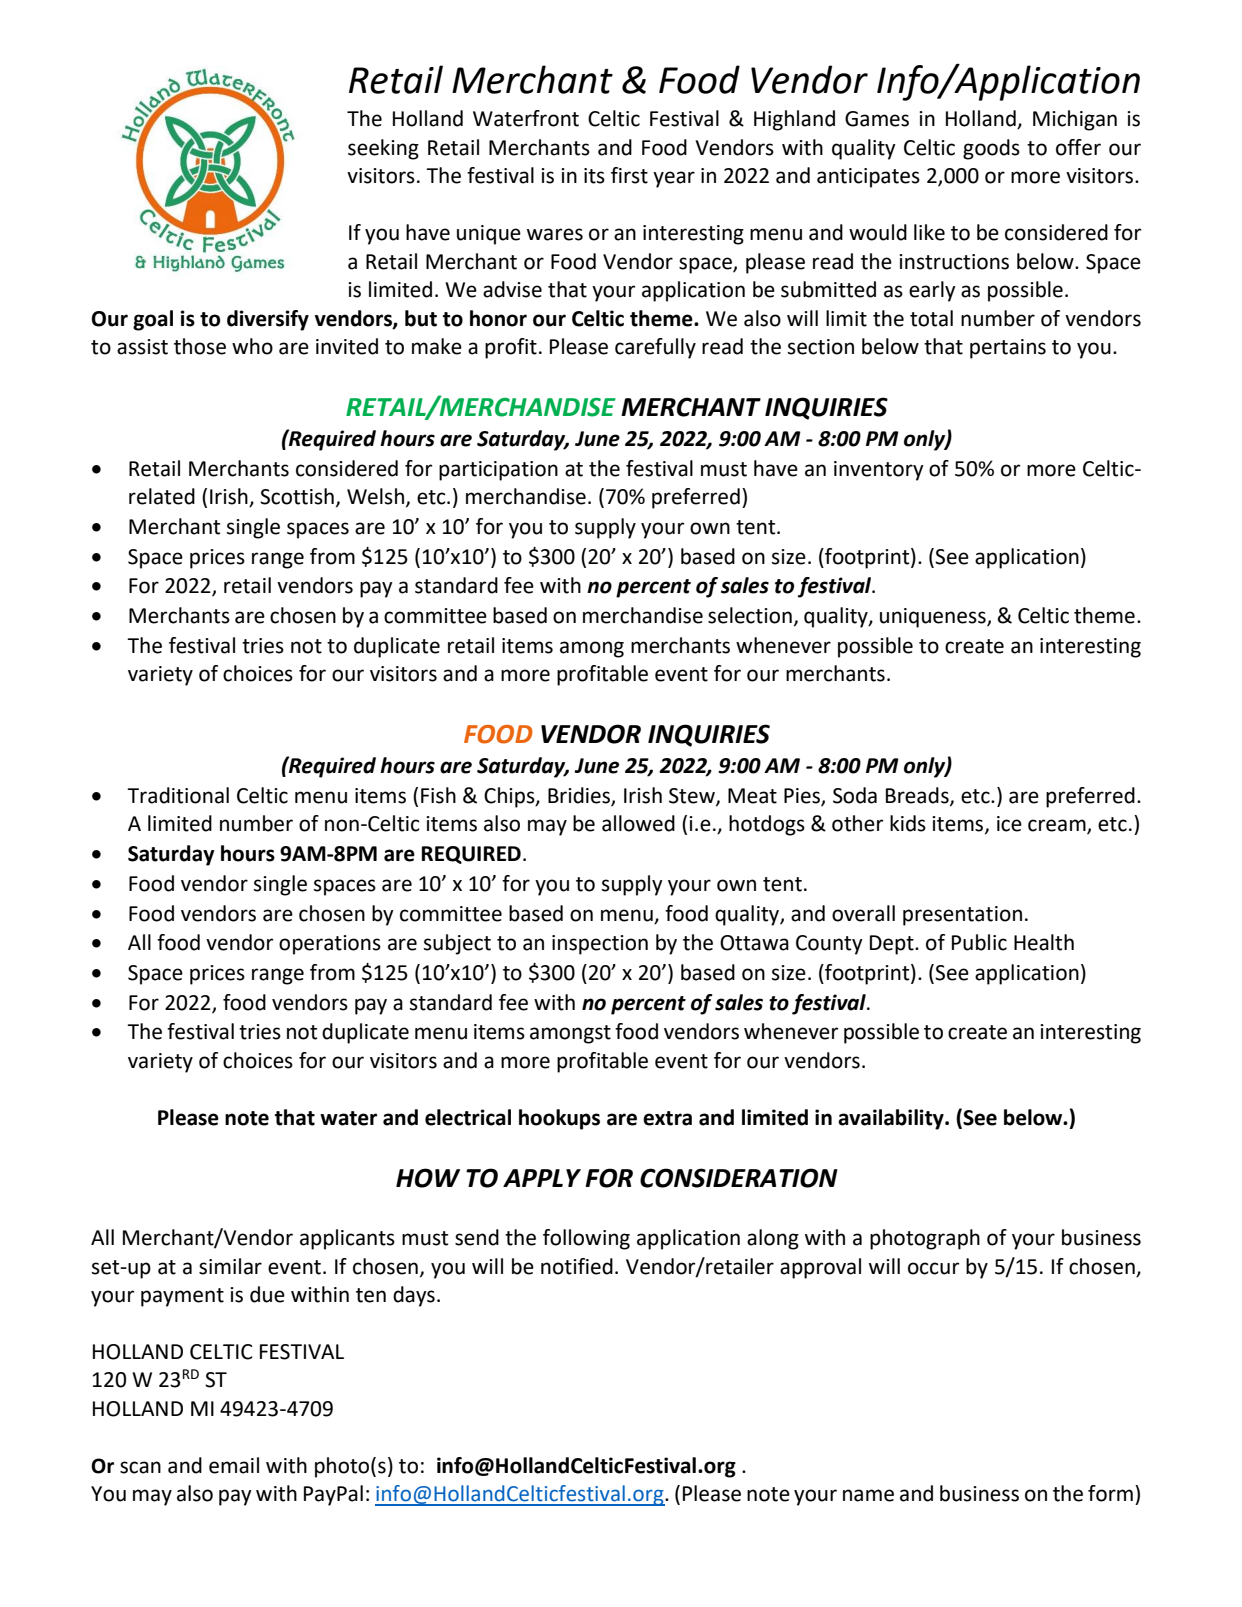 The image size is (1242, 1607). What do you see at coordinates (991, 149) in the screenshot?
I see `goods` at bounding box center [991, 149].
